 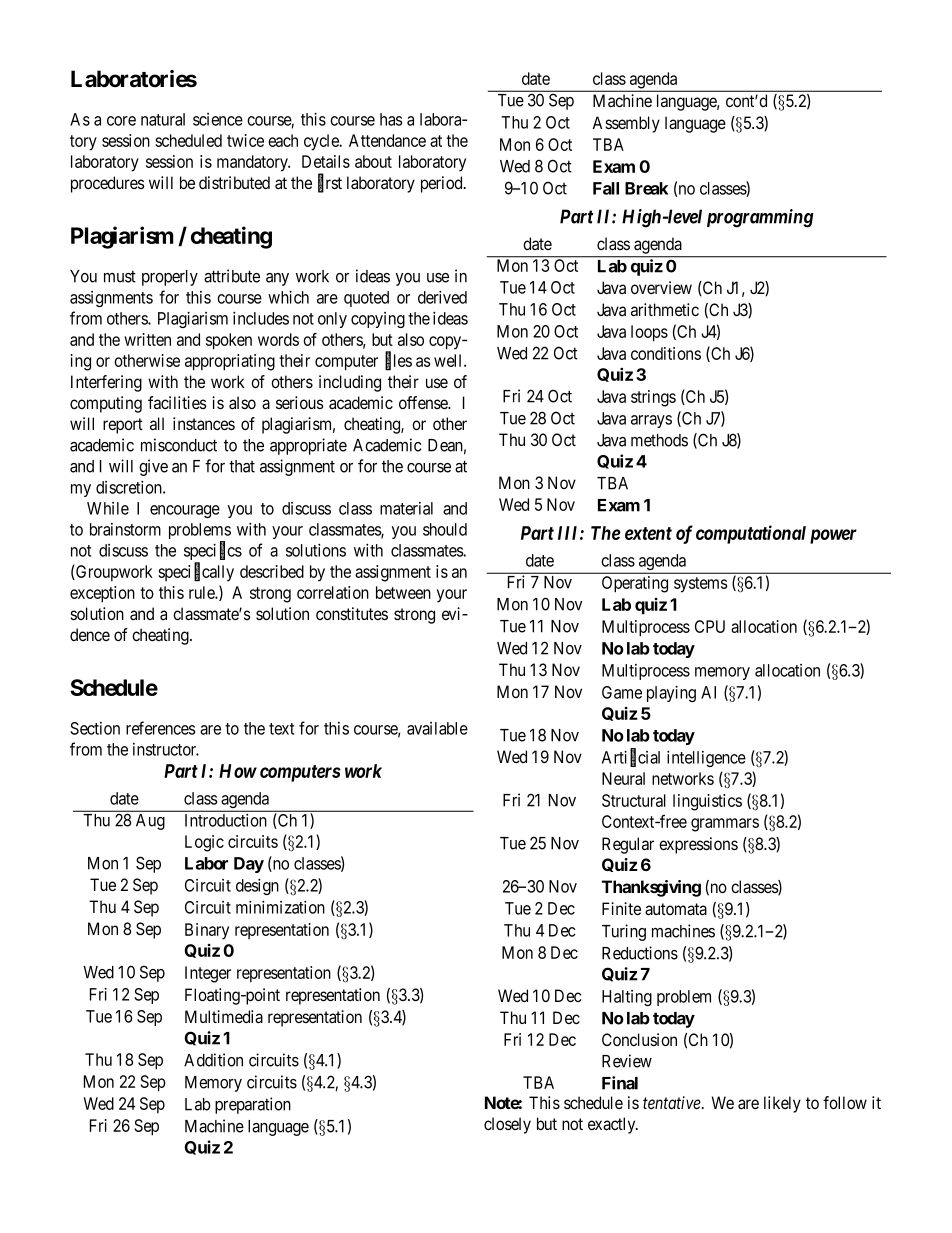 I want to click on misconduct, so click(x=179, y=445).
